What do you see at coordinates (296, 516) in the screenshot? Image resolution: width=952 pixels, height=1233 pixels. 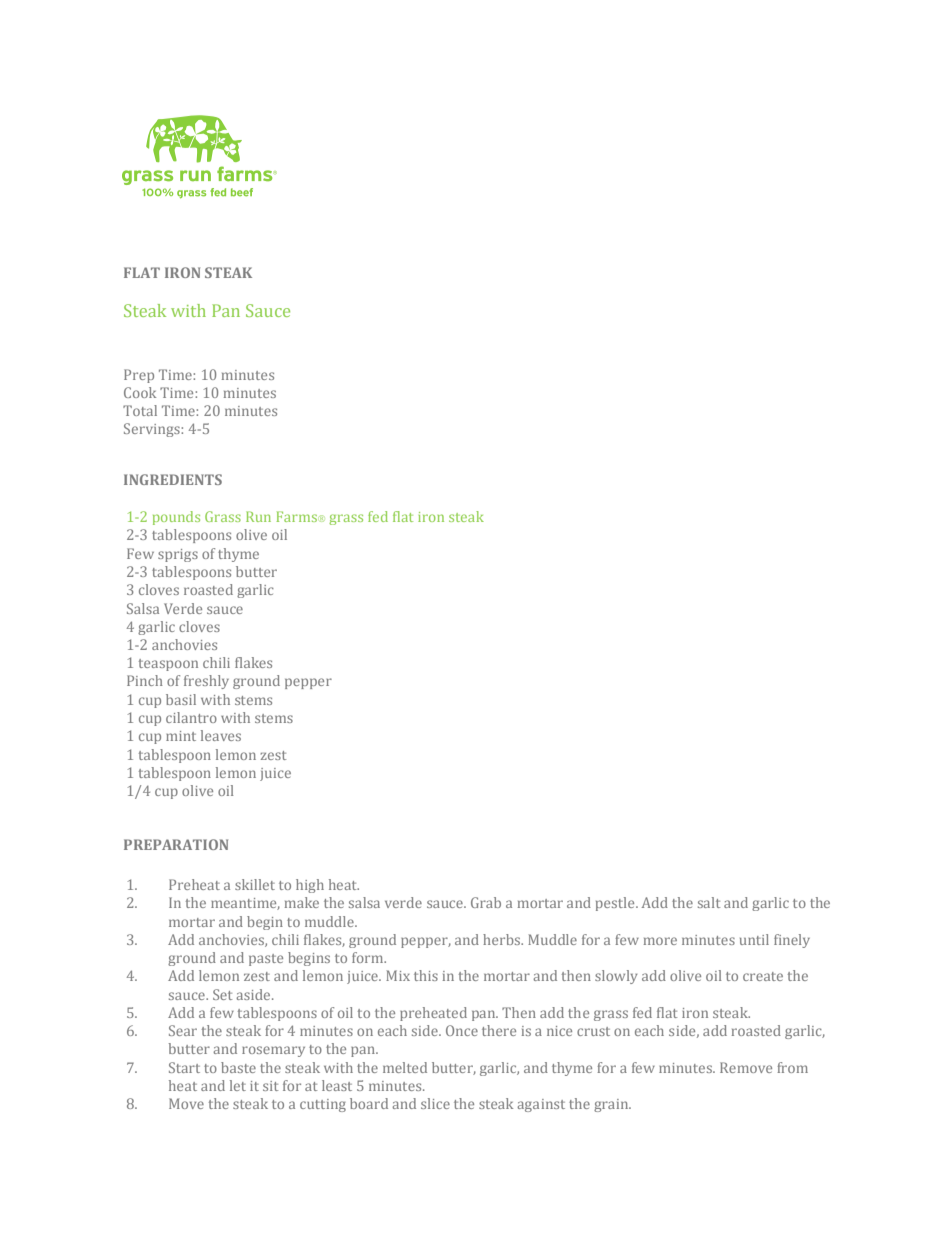 I see `Farms` at bounding box center [296, 516].
